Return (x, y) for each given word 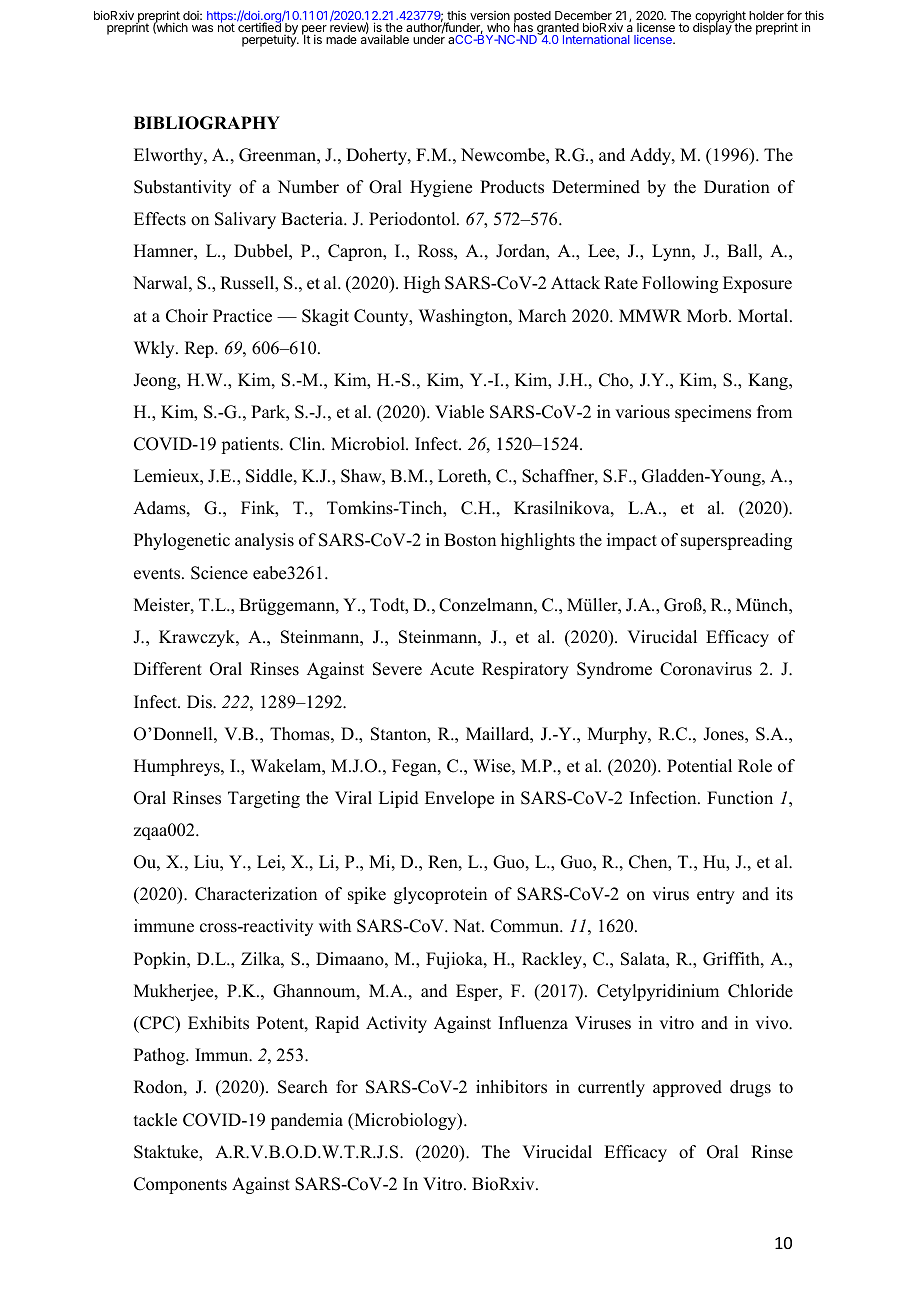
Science (219, 573)
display (713, 28)
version (490, 15)
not (226, 27)
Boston (470, 540)
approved (687, 1088)
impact (632, 541)
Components (180, 1185)
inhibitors (511, 1087)
